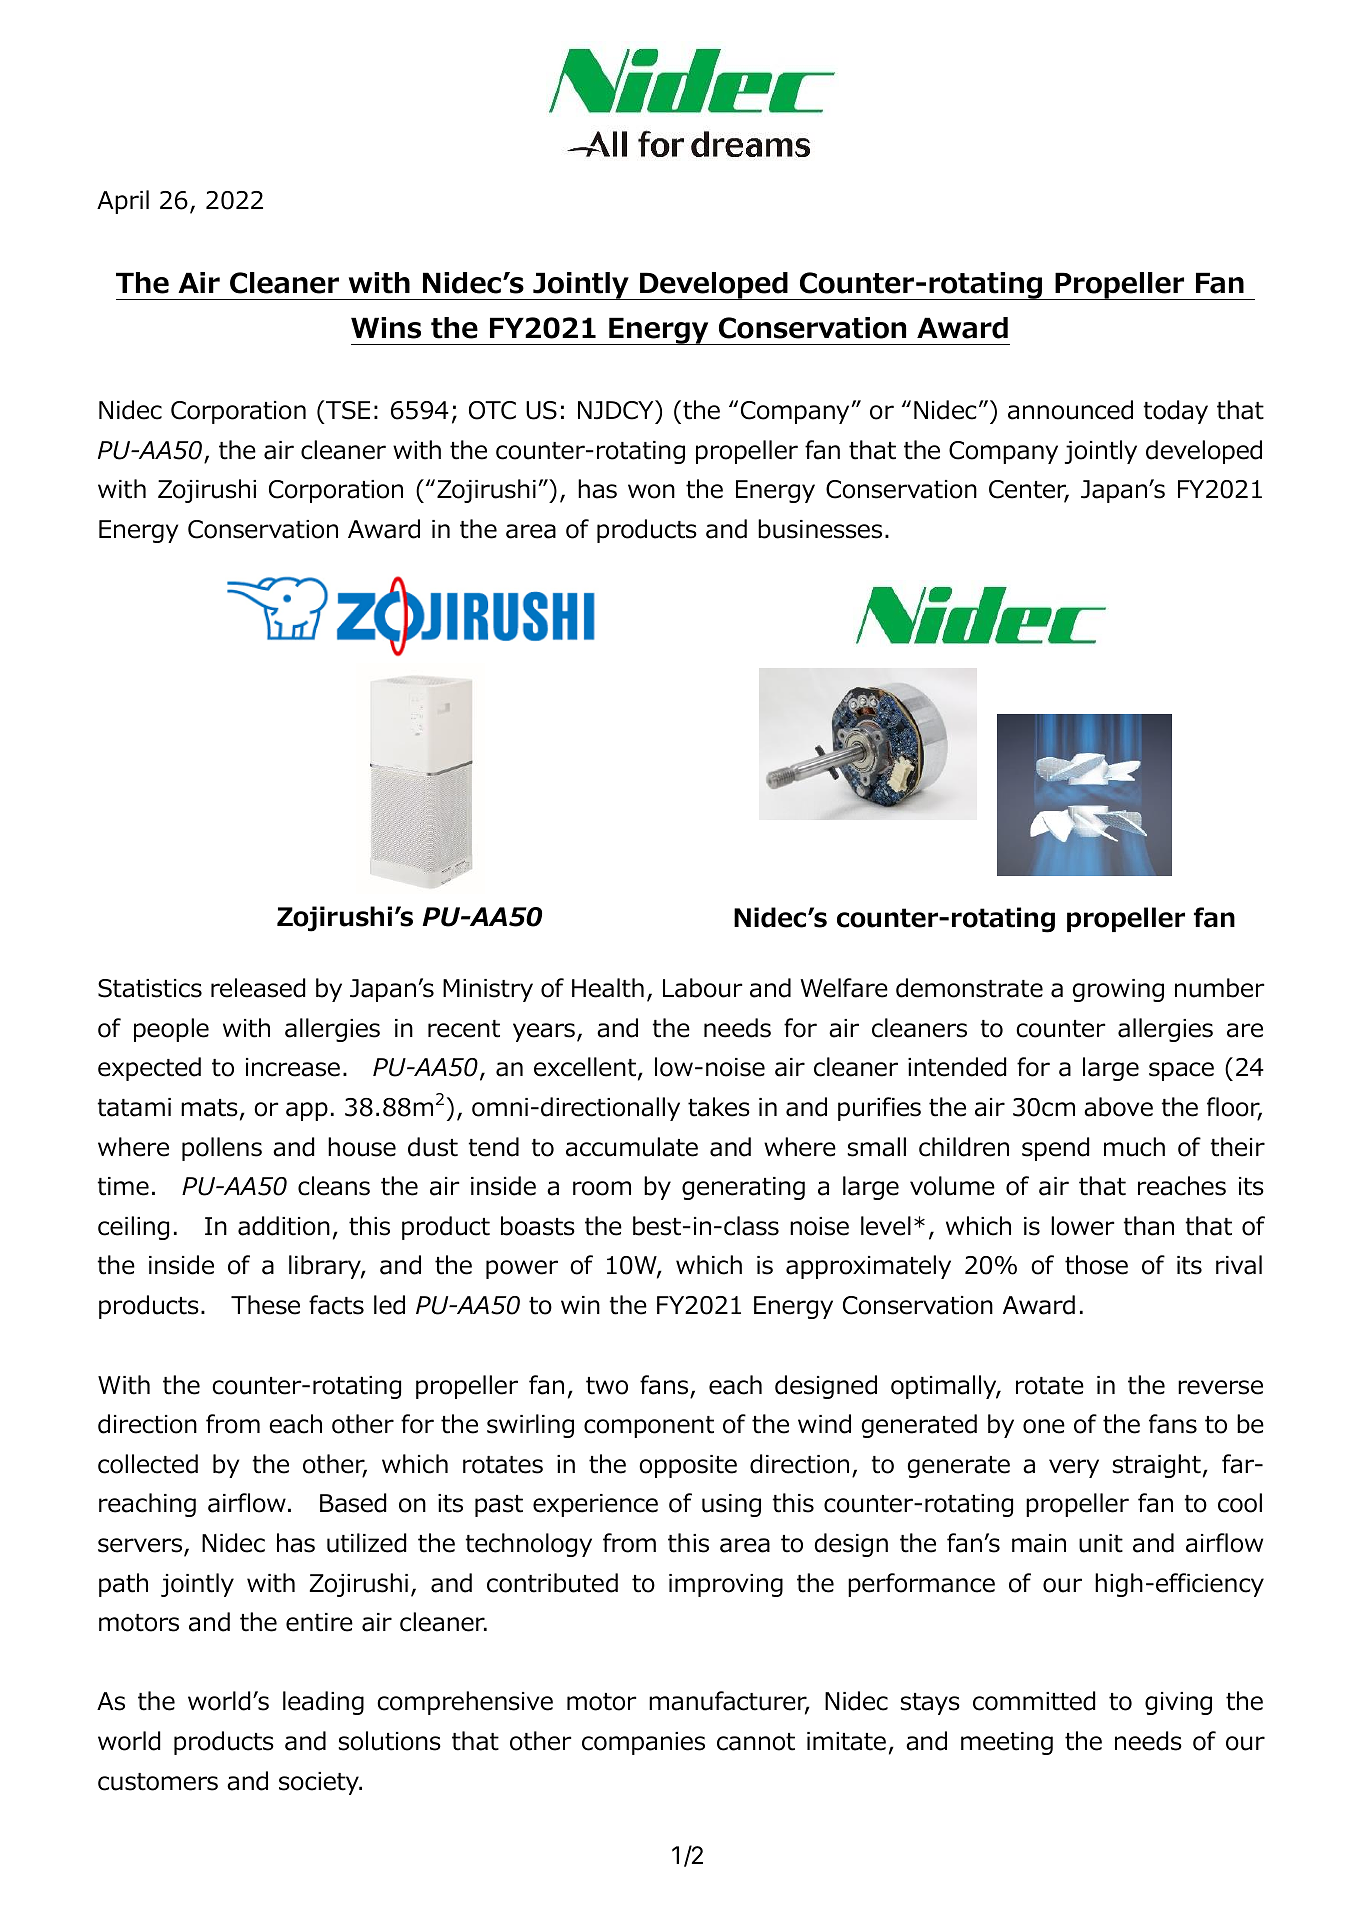 This image has width=1361, height=1925. I want to click on generating, so click(743, 1188).
